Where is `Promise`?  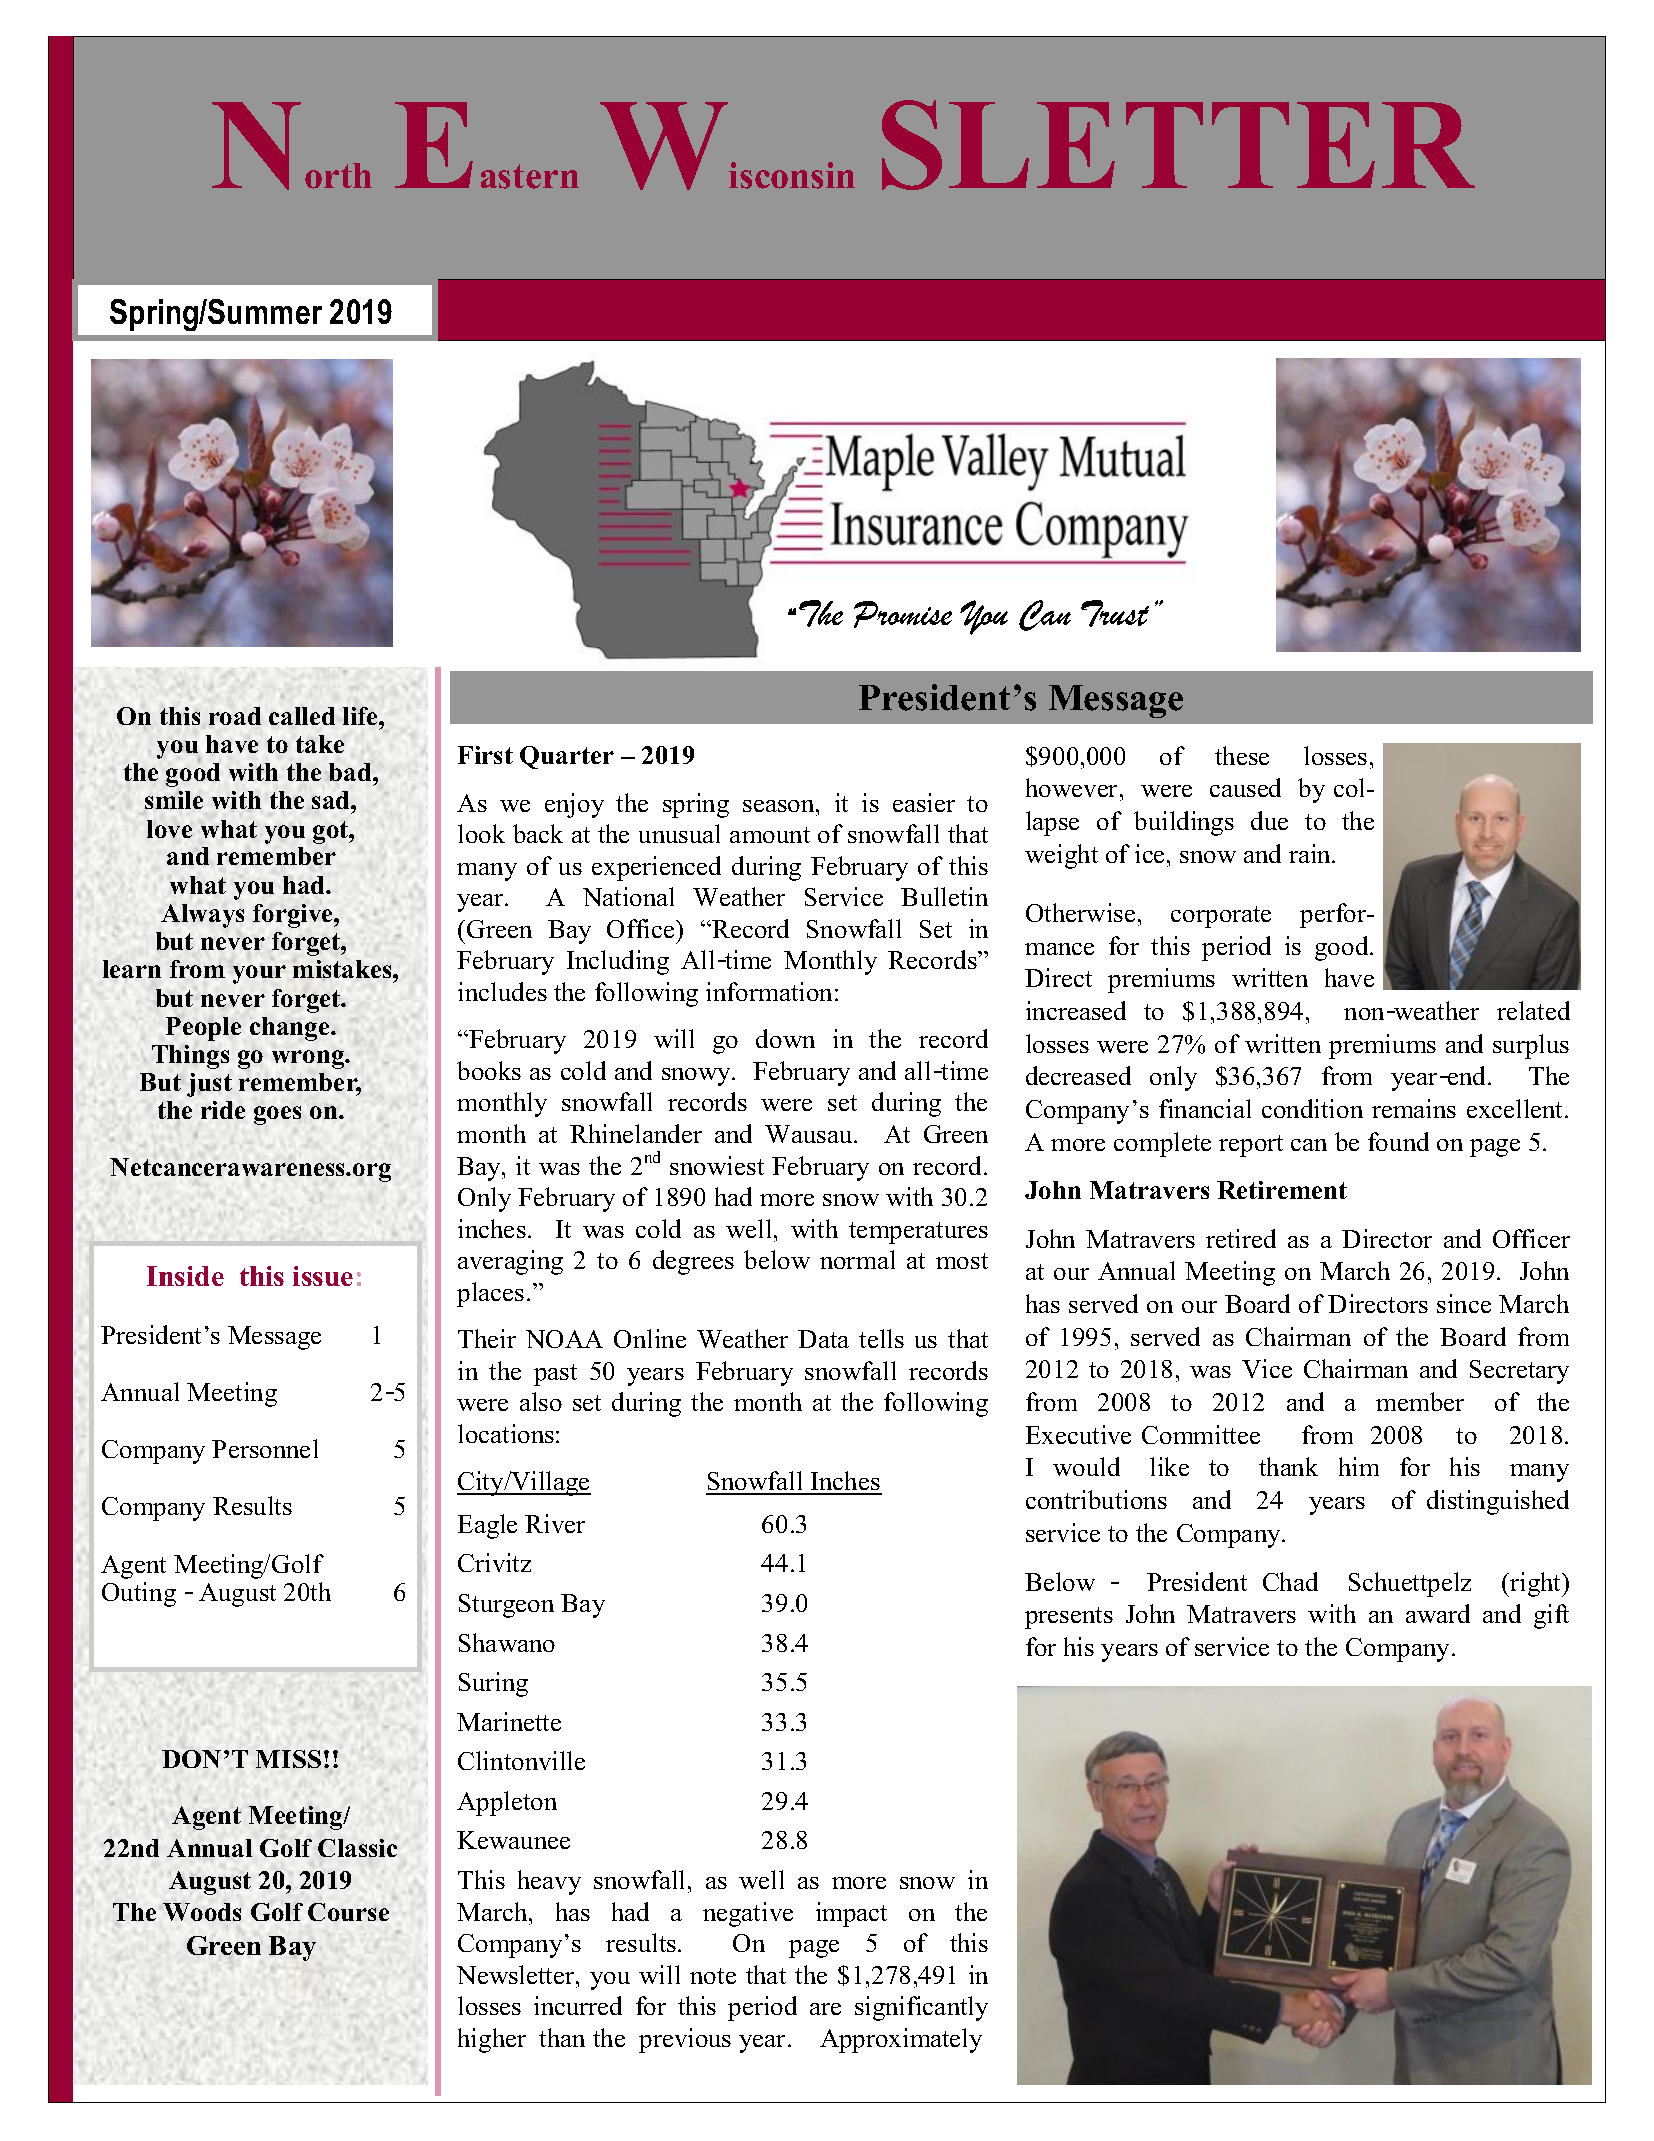
Promise is located at coordinates (903, 614).
